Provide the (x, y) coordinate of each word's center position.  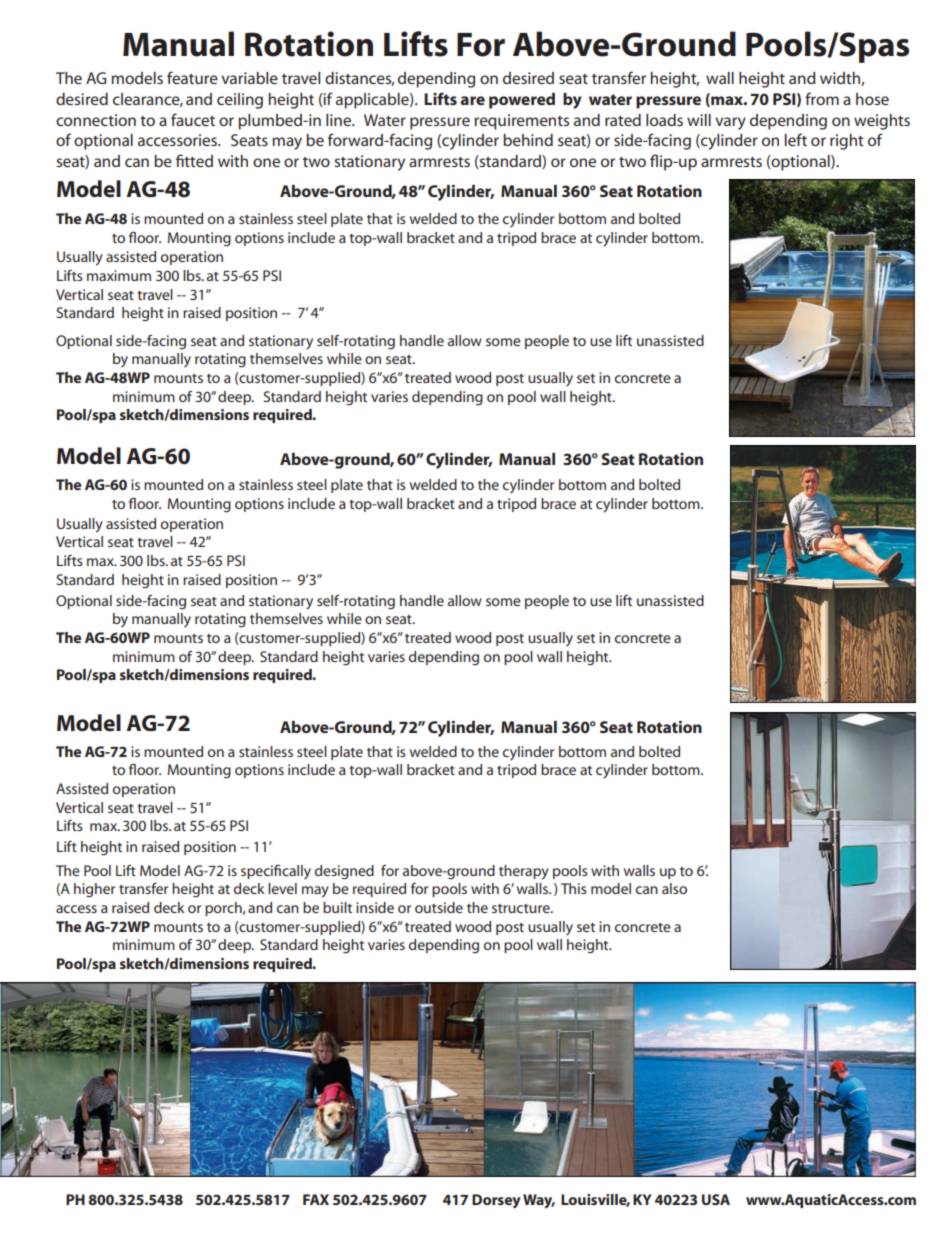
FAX (316, 1199)
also (674, 888)
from (822, 98)
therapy (524, 872)
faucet (193, 119)
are (472, 100)
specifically (276, 872)
